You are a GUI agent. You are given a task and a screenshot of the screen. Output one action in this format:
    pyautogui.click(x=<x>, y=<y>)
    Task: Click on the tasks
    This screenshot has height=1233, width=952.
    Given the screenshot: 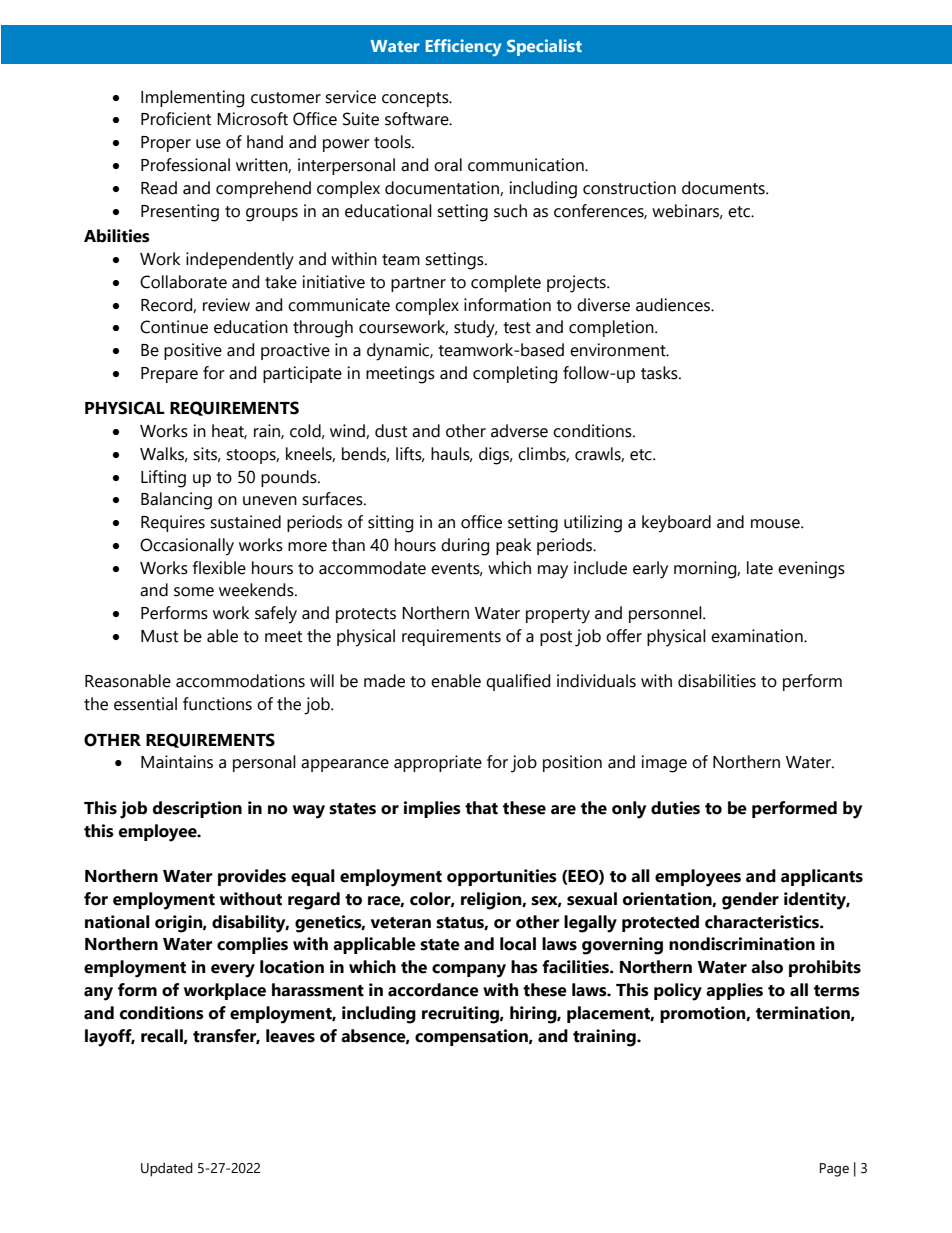 What is the action you would take?
    pyautogui.click(x=660, y=373)
